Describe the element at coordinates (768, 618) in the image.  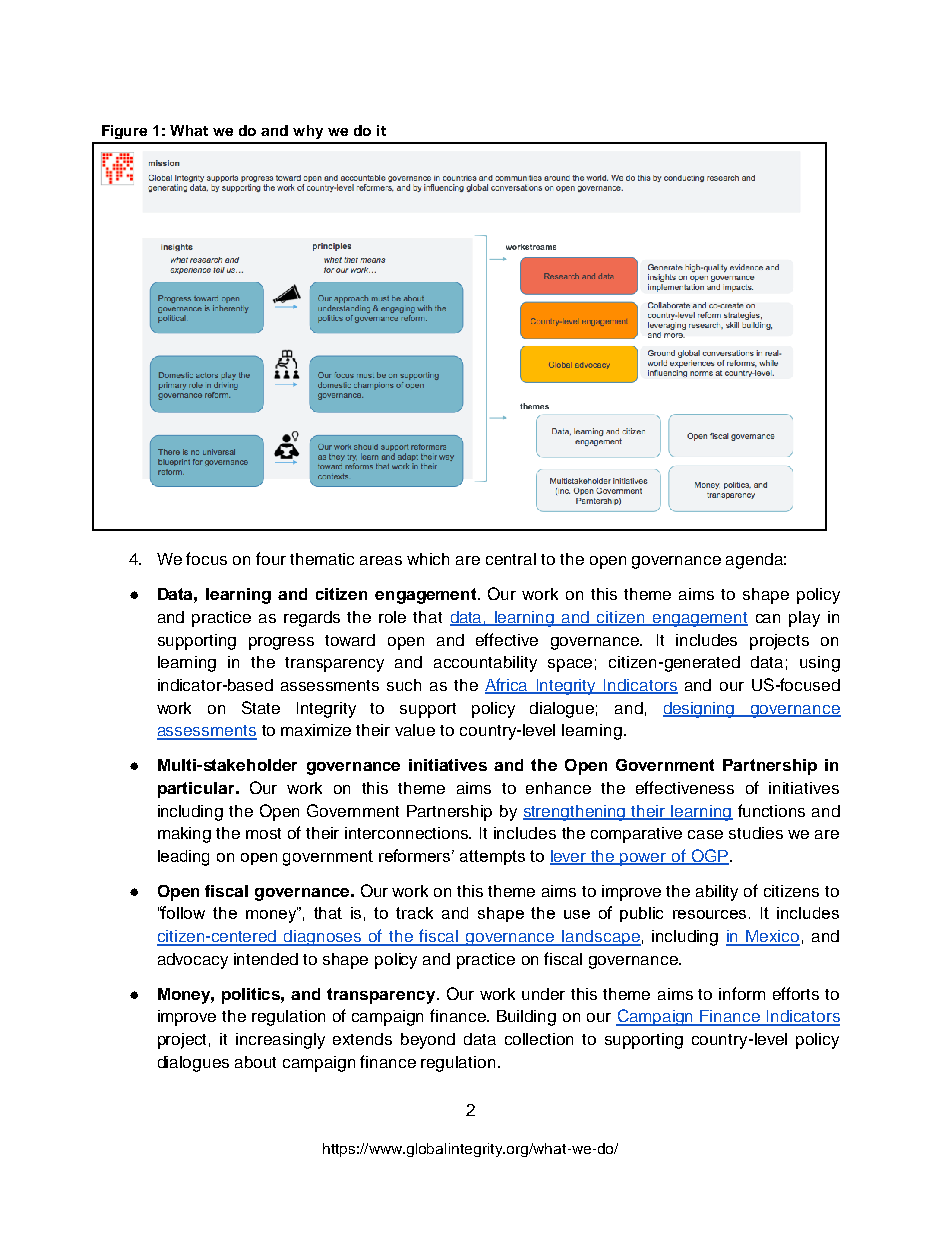
I see `can` at that location.
